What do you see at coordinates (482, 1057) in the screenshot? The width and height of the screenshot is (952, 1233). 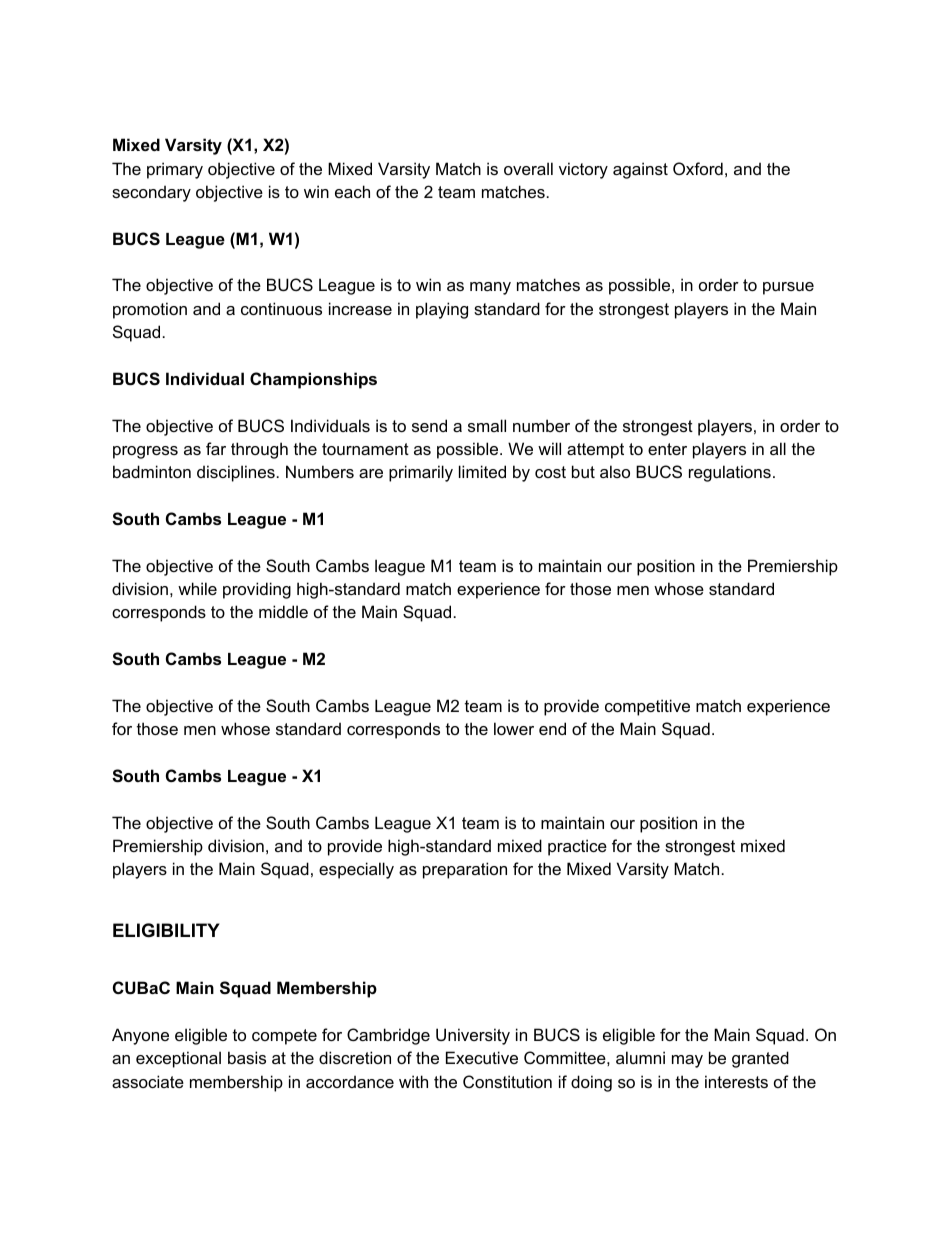 I see `Executive` at bounding box center [482, 1057].
